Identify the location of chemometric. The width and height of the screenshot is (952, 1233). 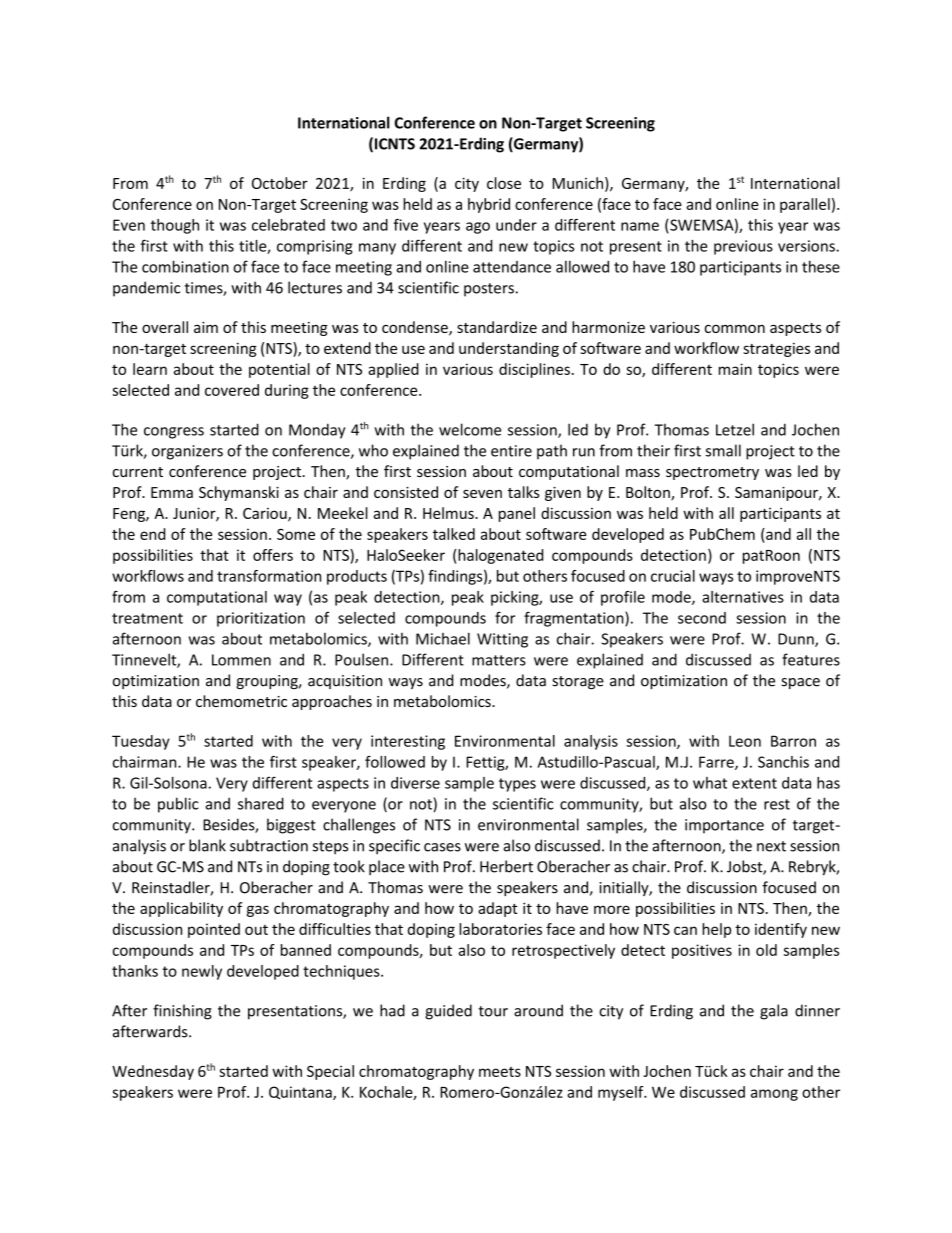
(241, 701).
